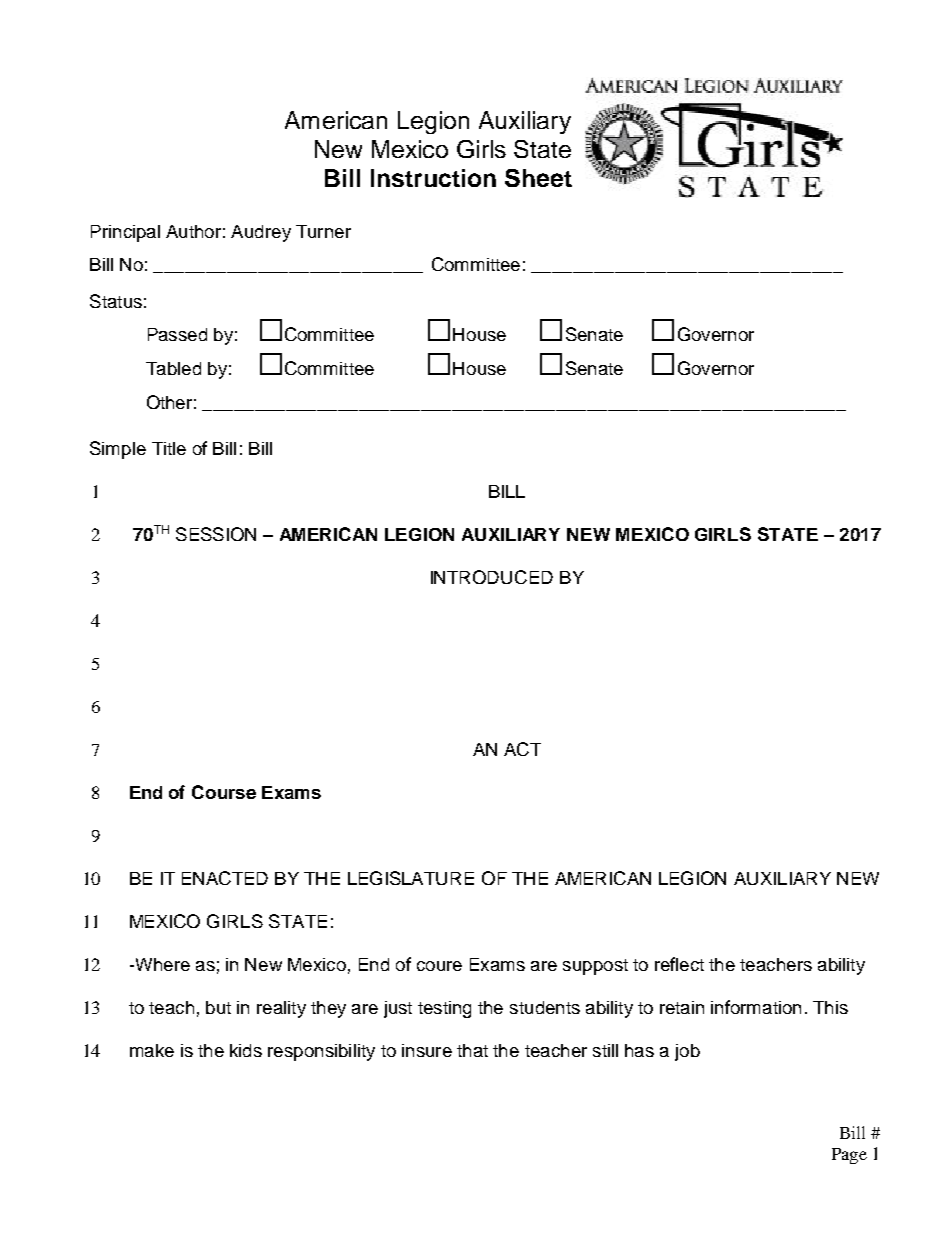 The height and width of the page is (1233, 952). I want to click on Sheet, so click(538, 178).
